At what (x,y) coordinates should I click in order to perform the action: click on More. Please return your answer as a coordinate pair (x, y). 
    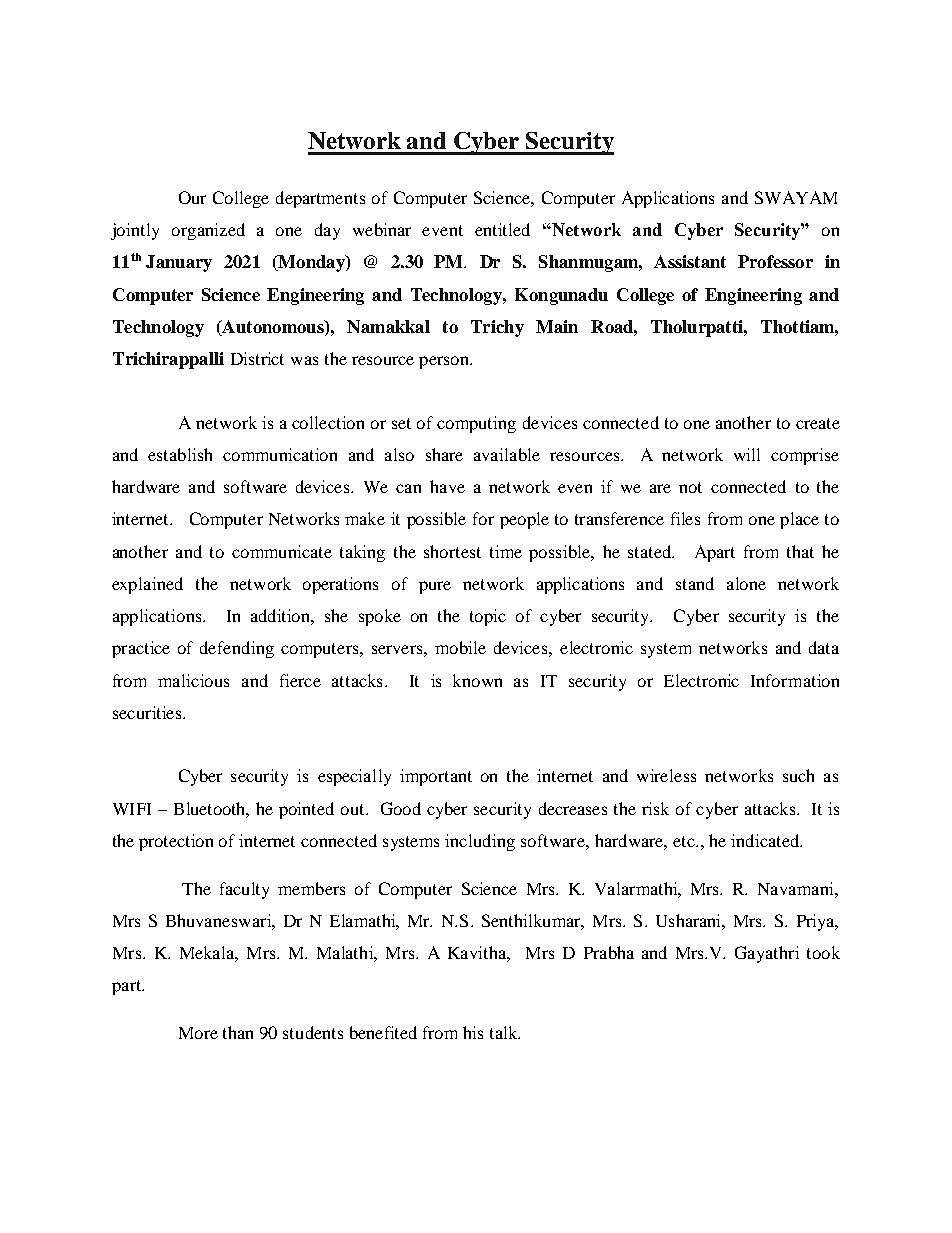
    Looking at the image, I should click on (198, 1033).
